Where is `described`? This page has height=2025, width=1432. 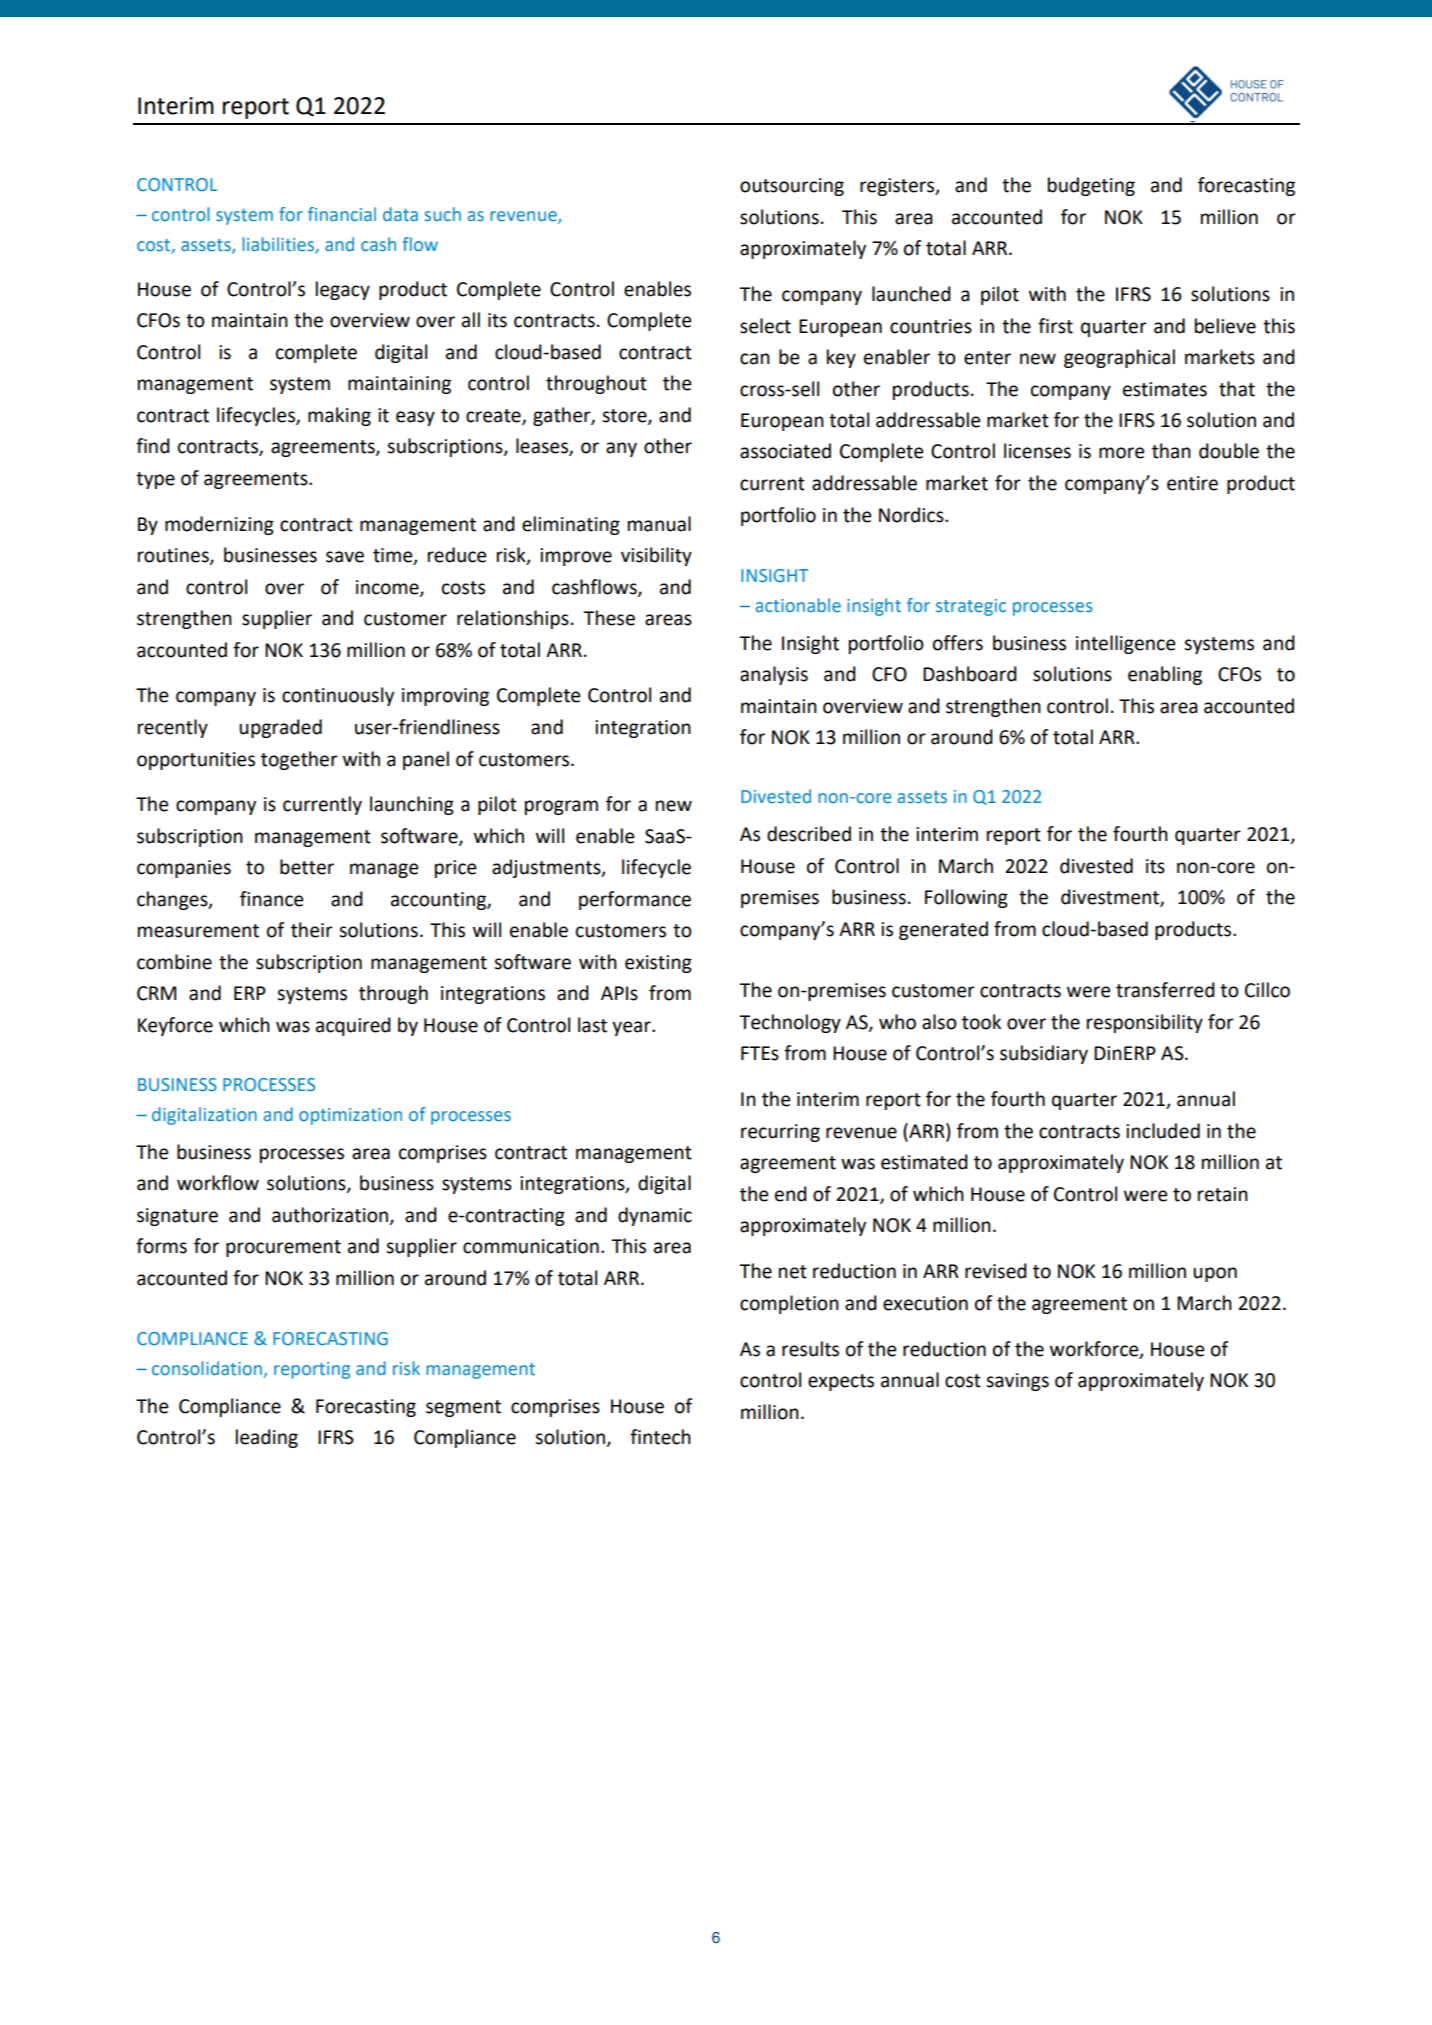
described is located at coordinates (809, 834).
